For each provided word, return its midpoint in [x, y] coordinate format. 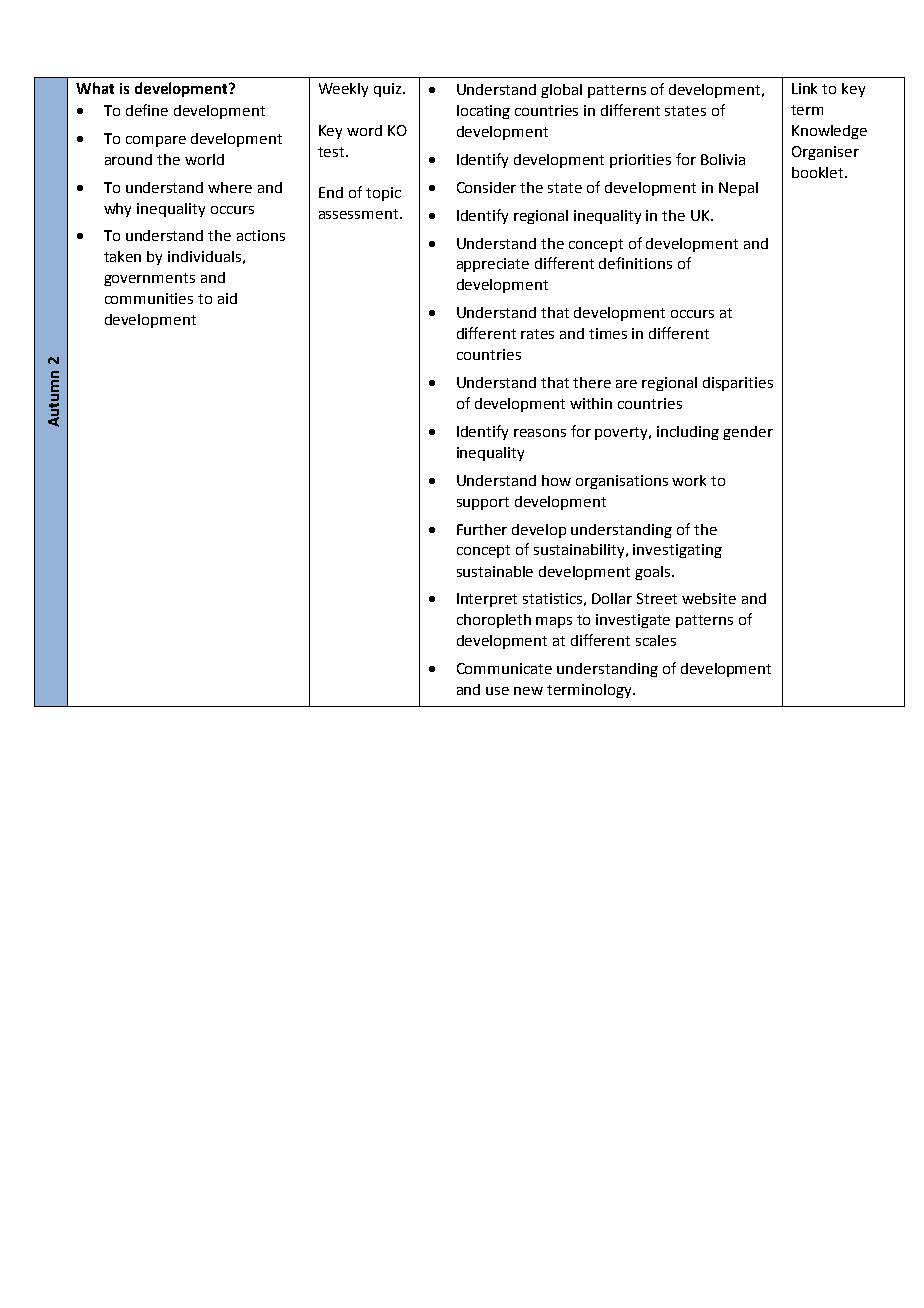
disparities [738, 384]
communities [149, 298]
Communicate [504, 668]
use [497, 691]
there [592, 382]
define [147, 110]
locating [483, 112]
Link [804, 88]
